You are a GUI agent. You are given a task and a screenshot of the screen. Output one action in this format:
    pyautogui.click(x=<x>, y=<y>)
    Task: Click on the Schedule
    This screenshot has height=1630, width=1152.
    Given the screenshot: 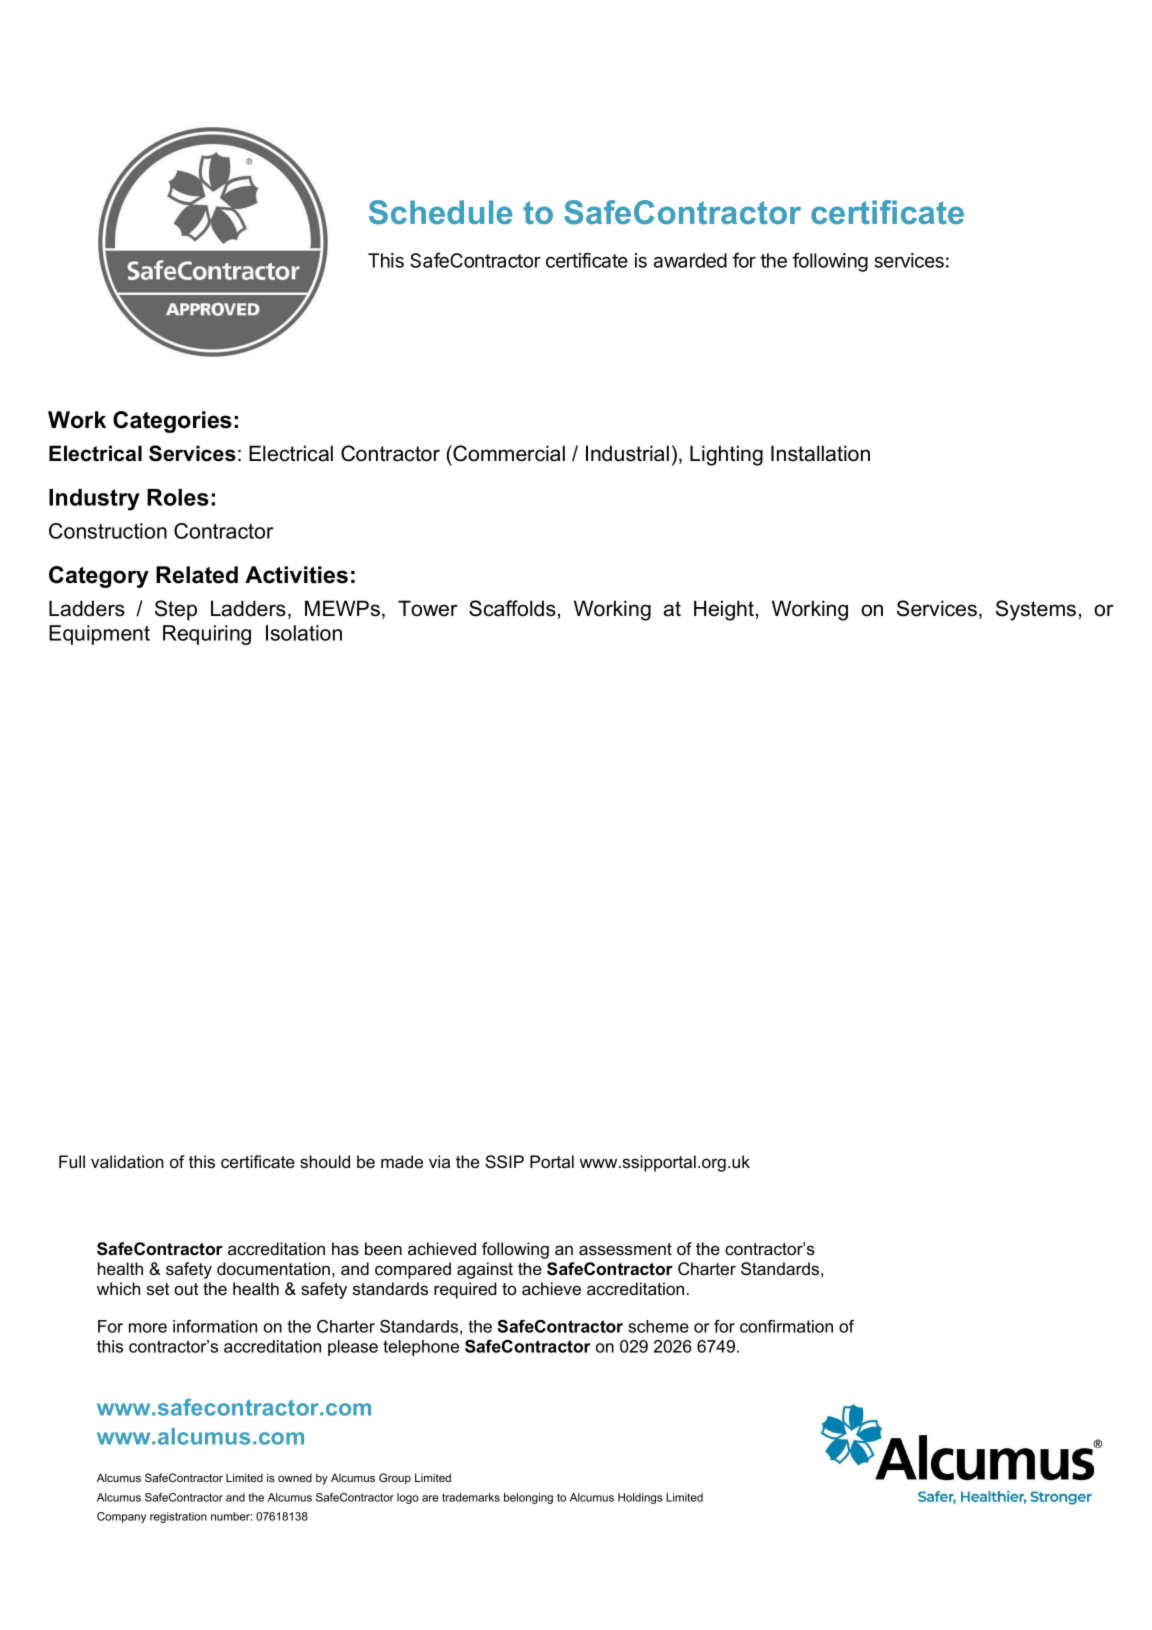 What is the action you would take?
    pyautogui.click(x=441, y=212)
